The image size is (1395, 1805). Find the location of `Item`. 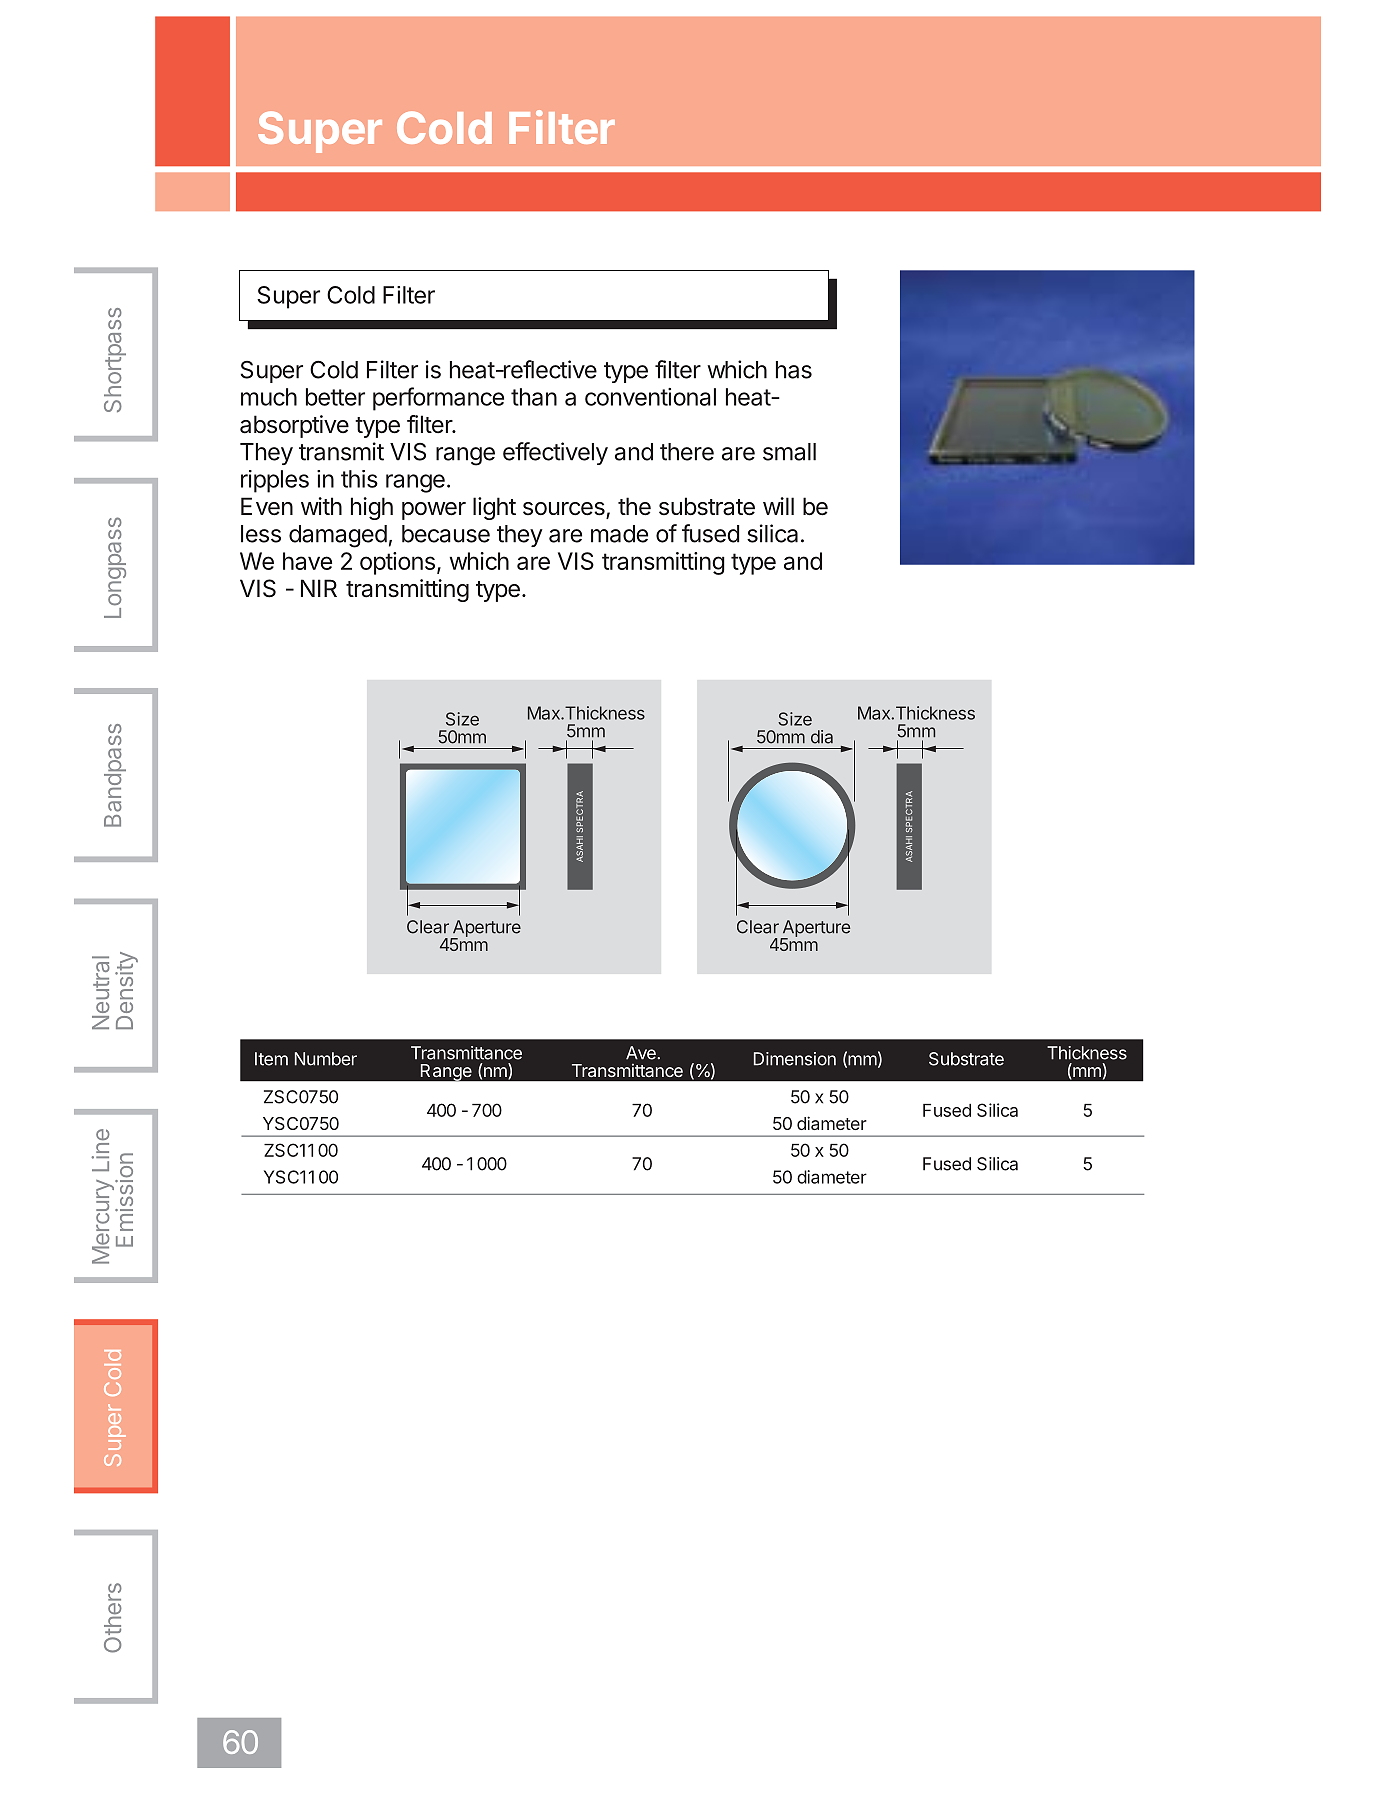

Item is located at coordinates (271, 1059).
